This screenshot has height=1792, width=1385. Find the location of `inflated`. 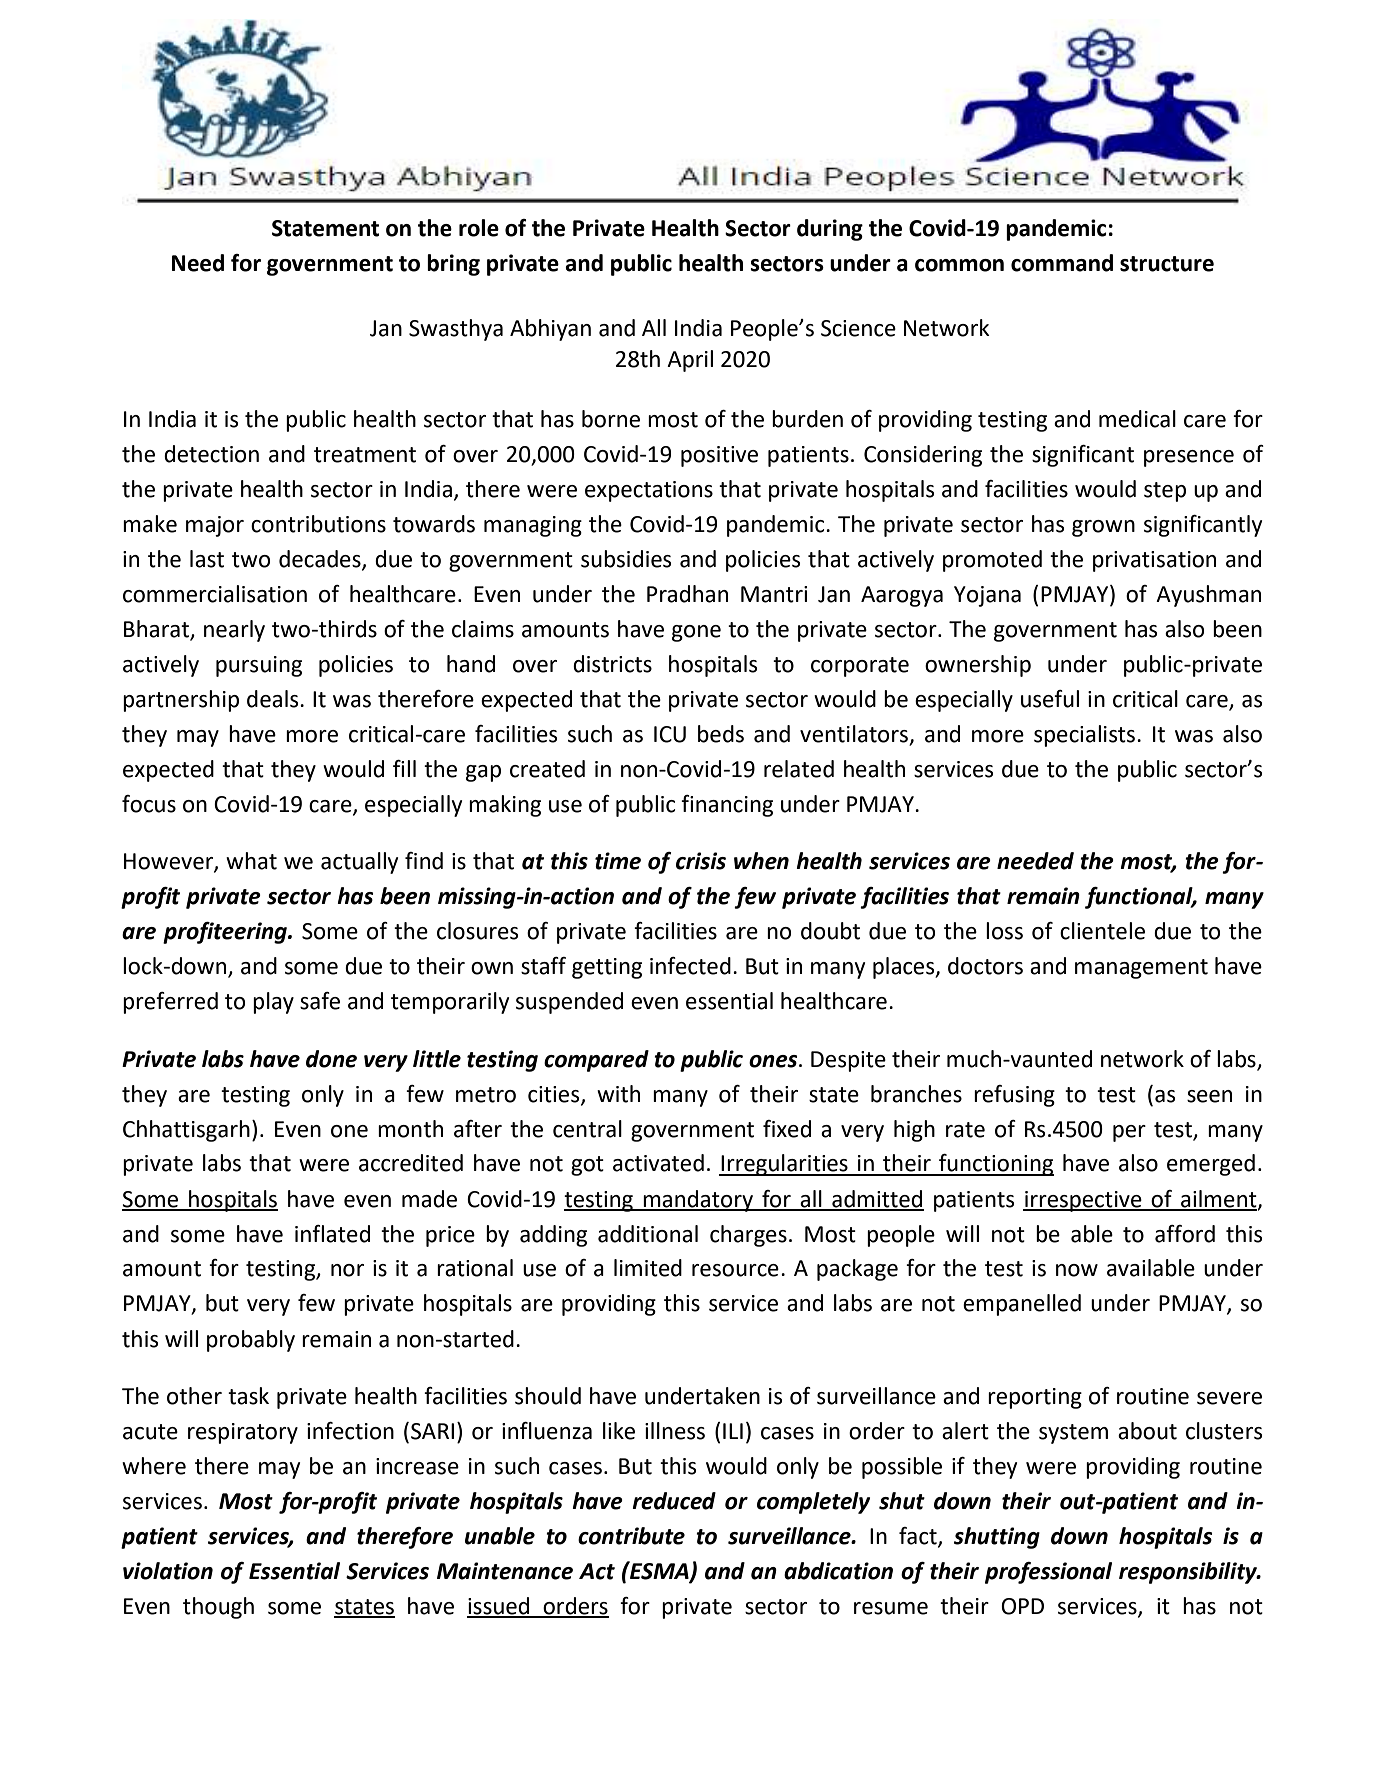

inflated is located at coordinates (332, 1234).
